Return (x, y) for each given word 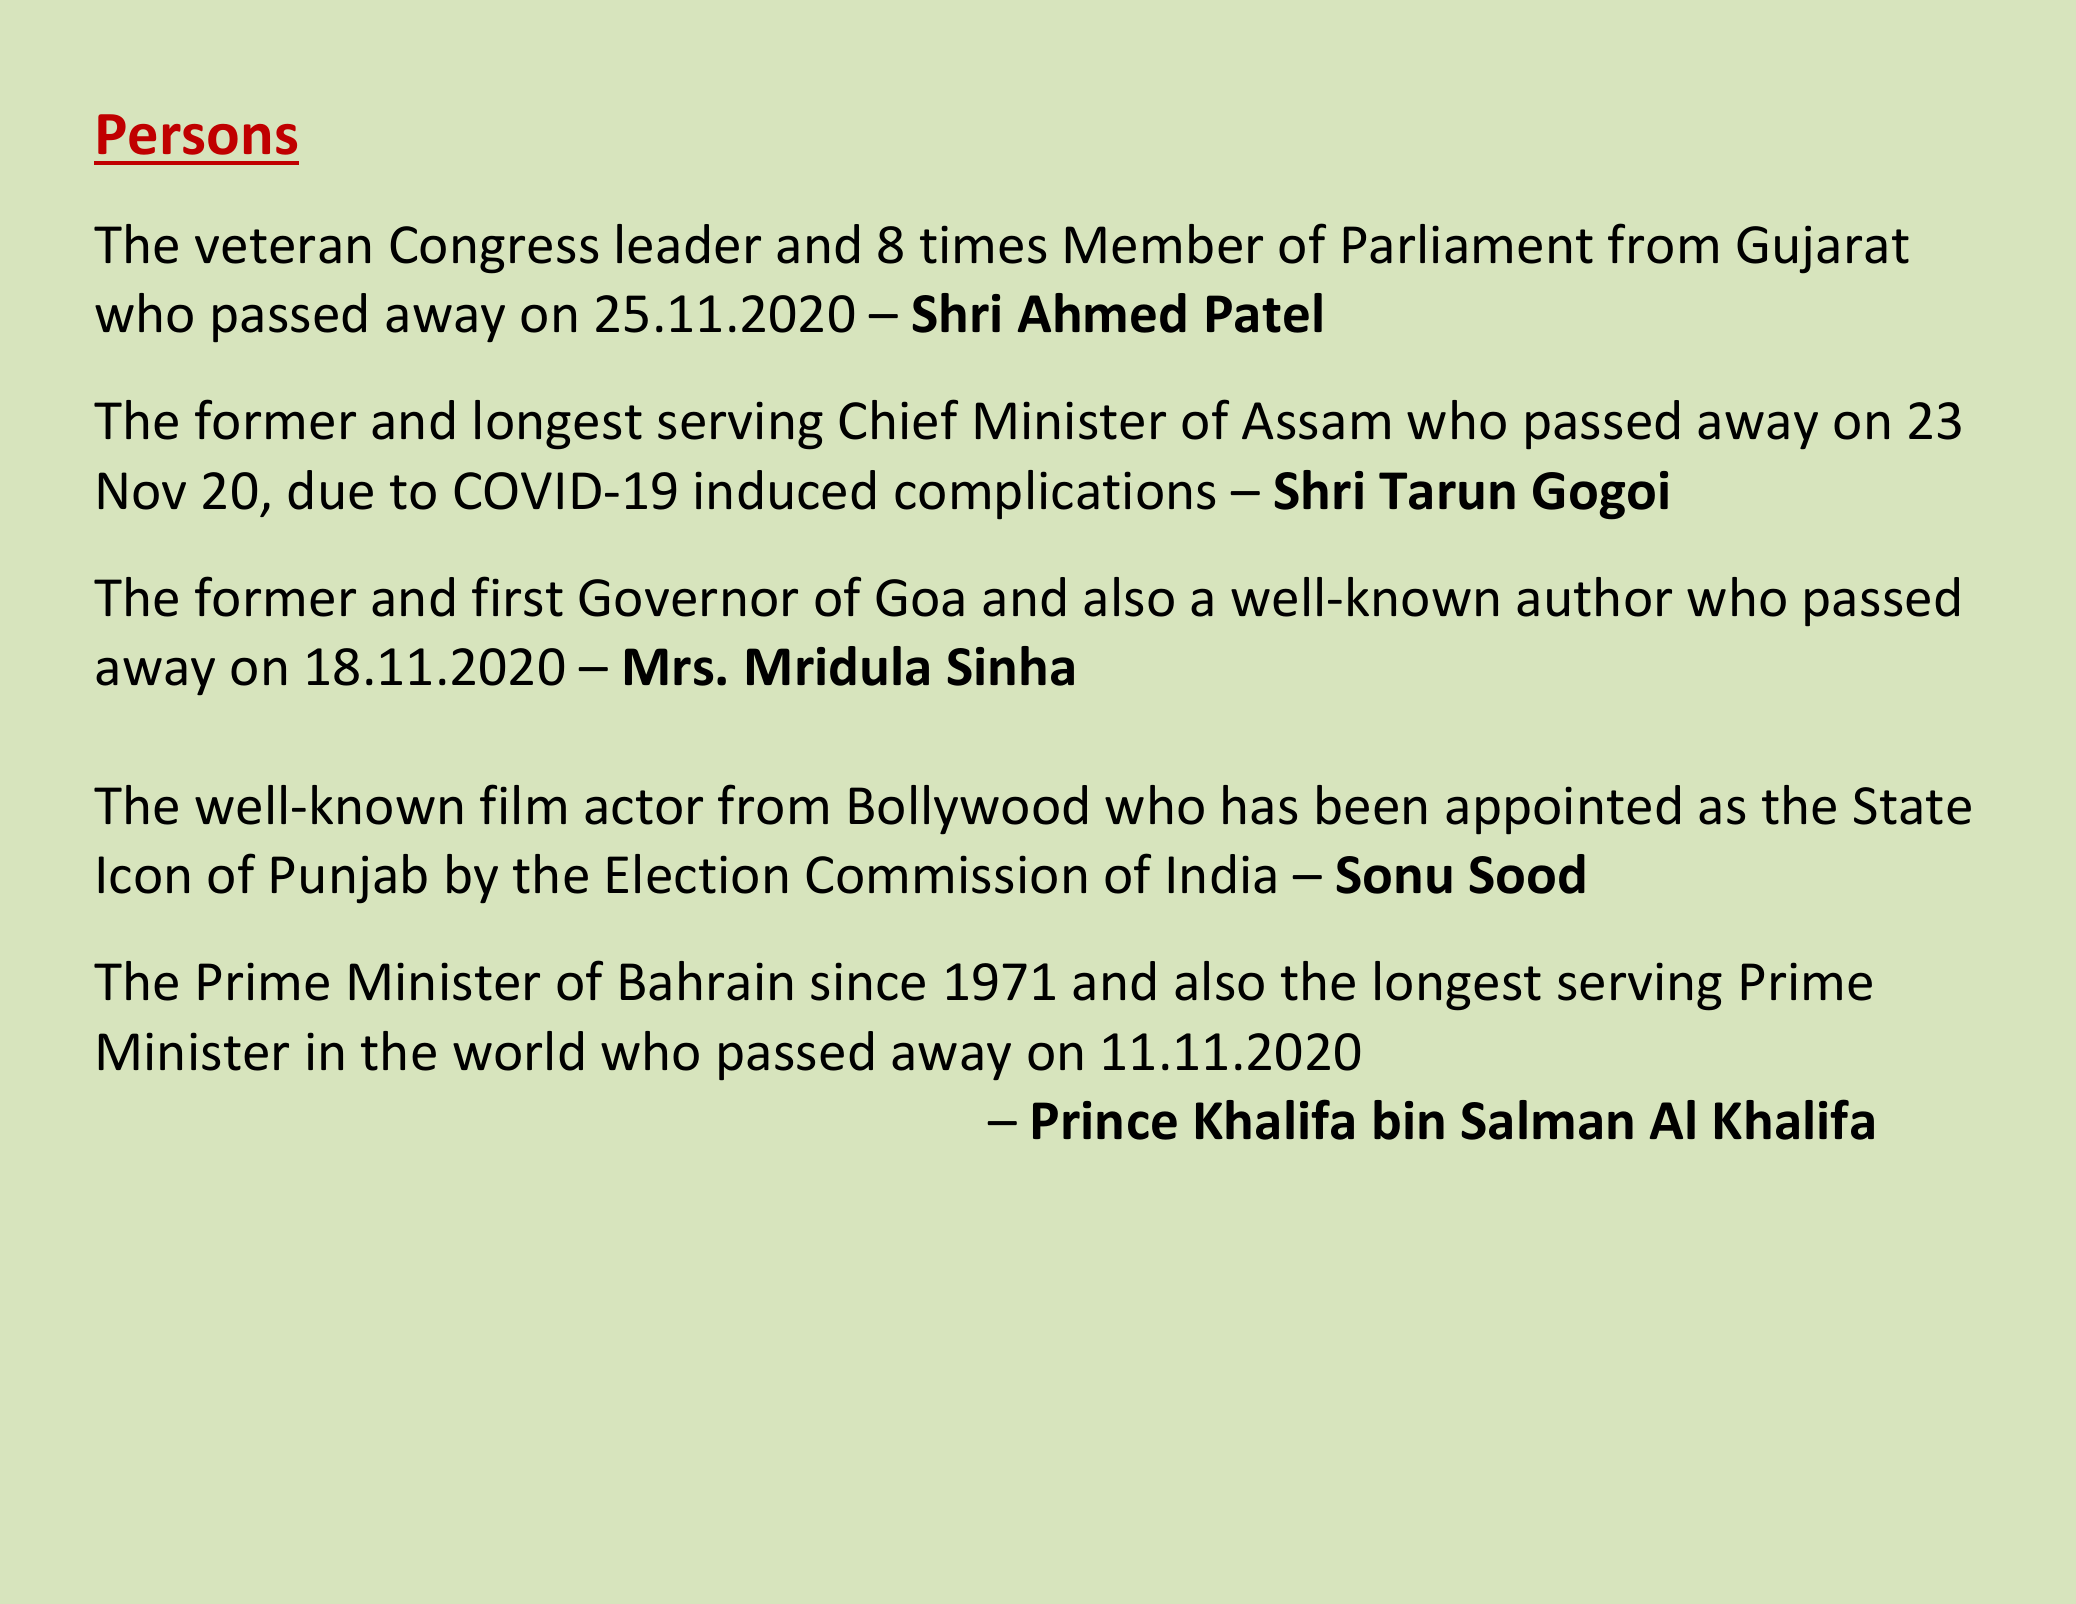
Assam (1316, 421)
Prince (1105, 1120)
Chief (898, 419)
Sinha (1010, 666)
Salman (1547, 1120)
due (330, 490)
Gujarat (1823, 249)
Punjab (349, 879)
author (1594, 597)
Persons (197, 134)
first (517, 596)
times (983, 244)
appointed (1563, 809)
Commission (946, 874)
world (518, 1051)
